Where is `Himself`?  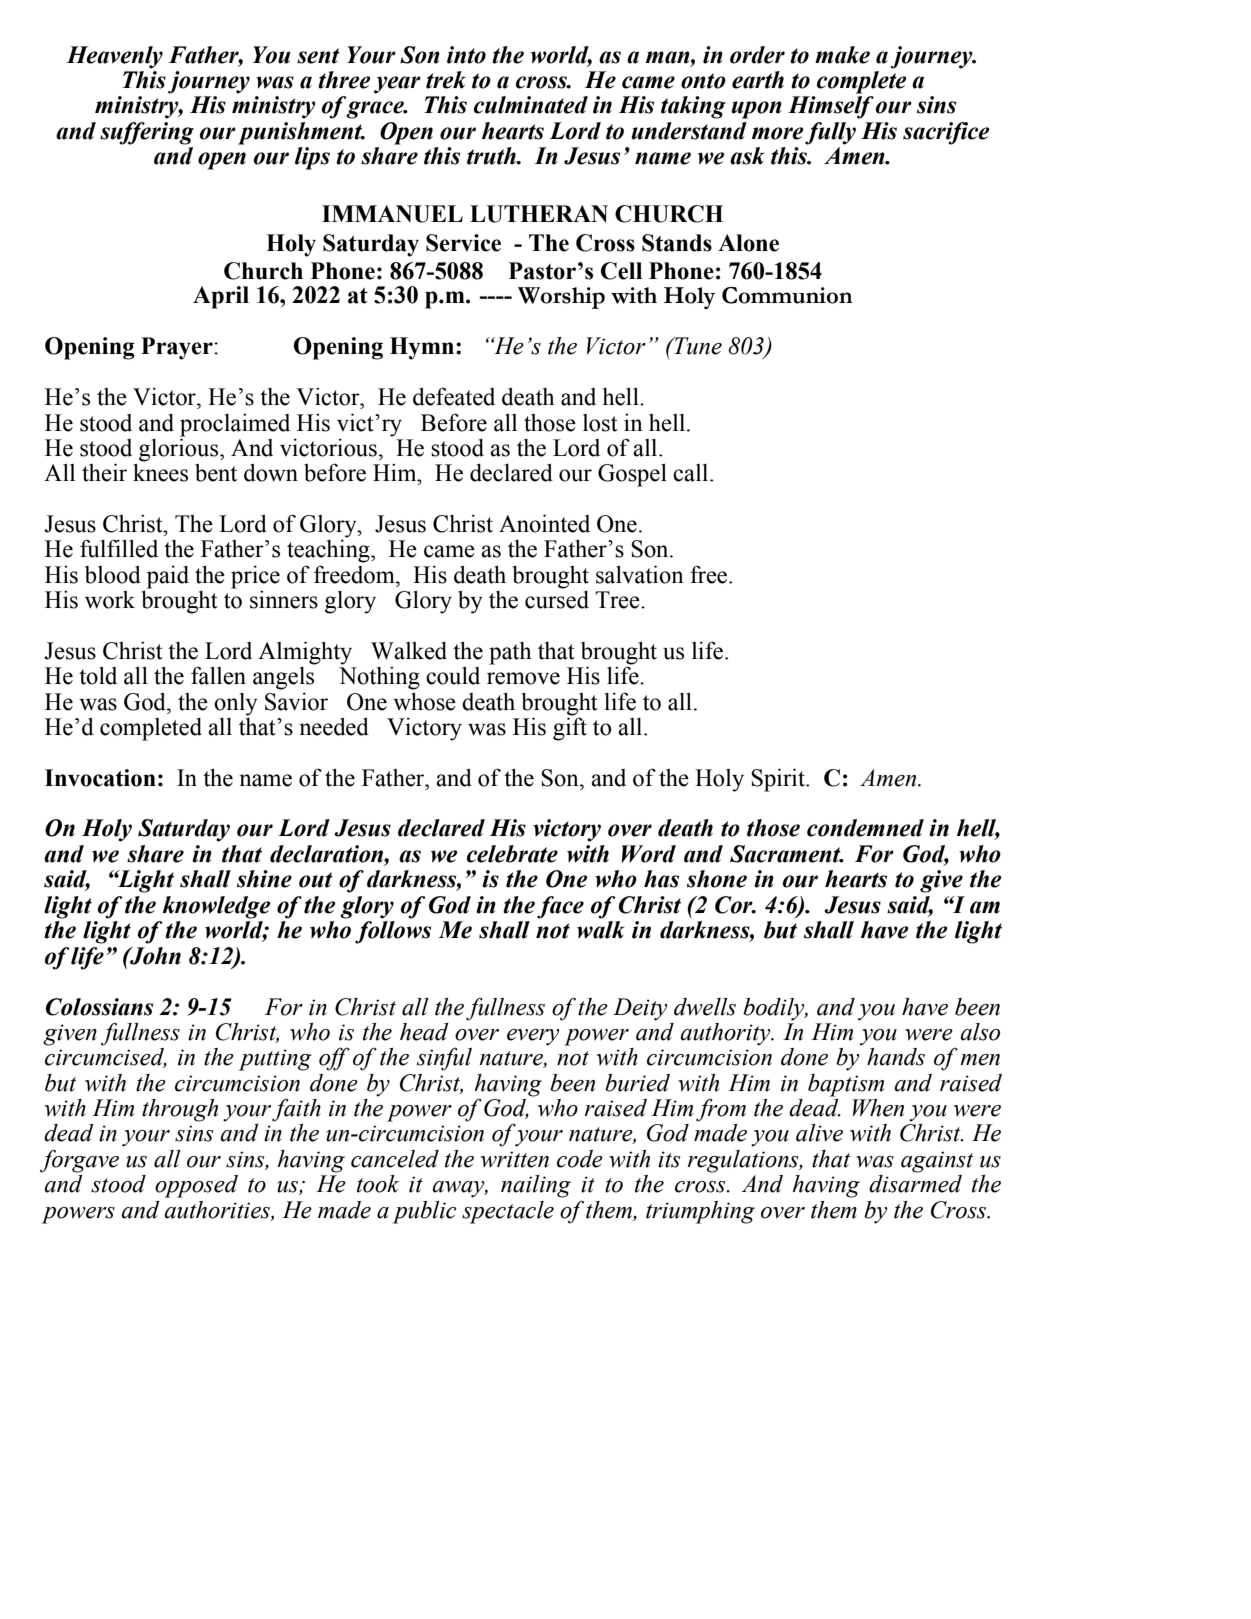
Himself is located at coordinates (831, 107).
